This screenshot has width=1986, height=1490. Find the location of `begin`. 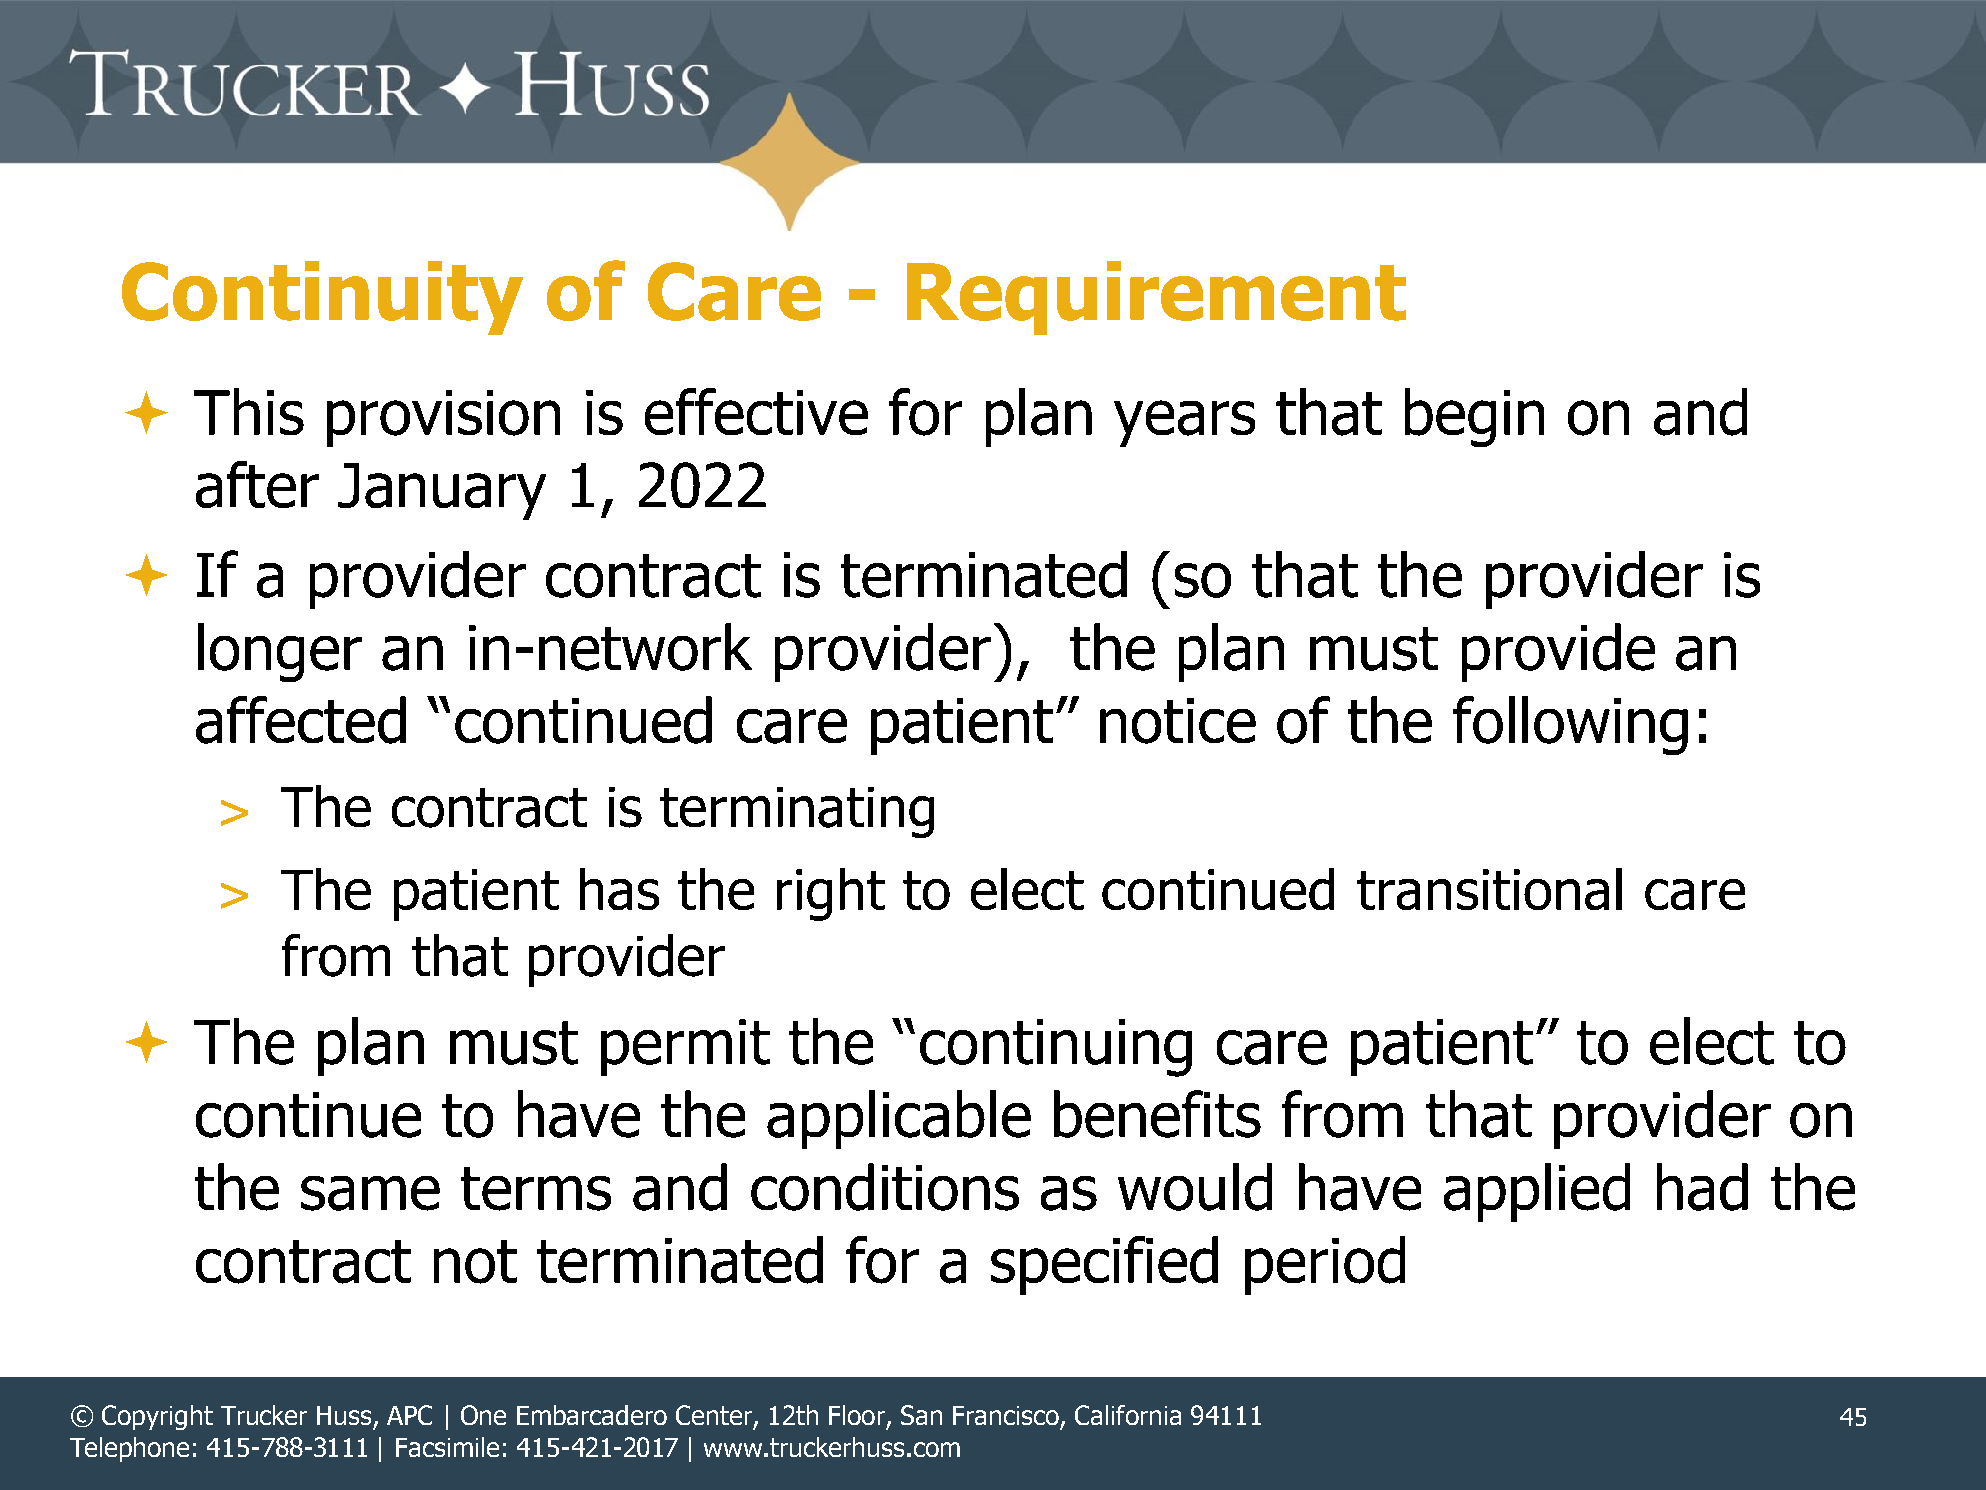

begin is located at coordinates (1474, 417).
